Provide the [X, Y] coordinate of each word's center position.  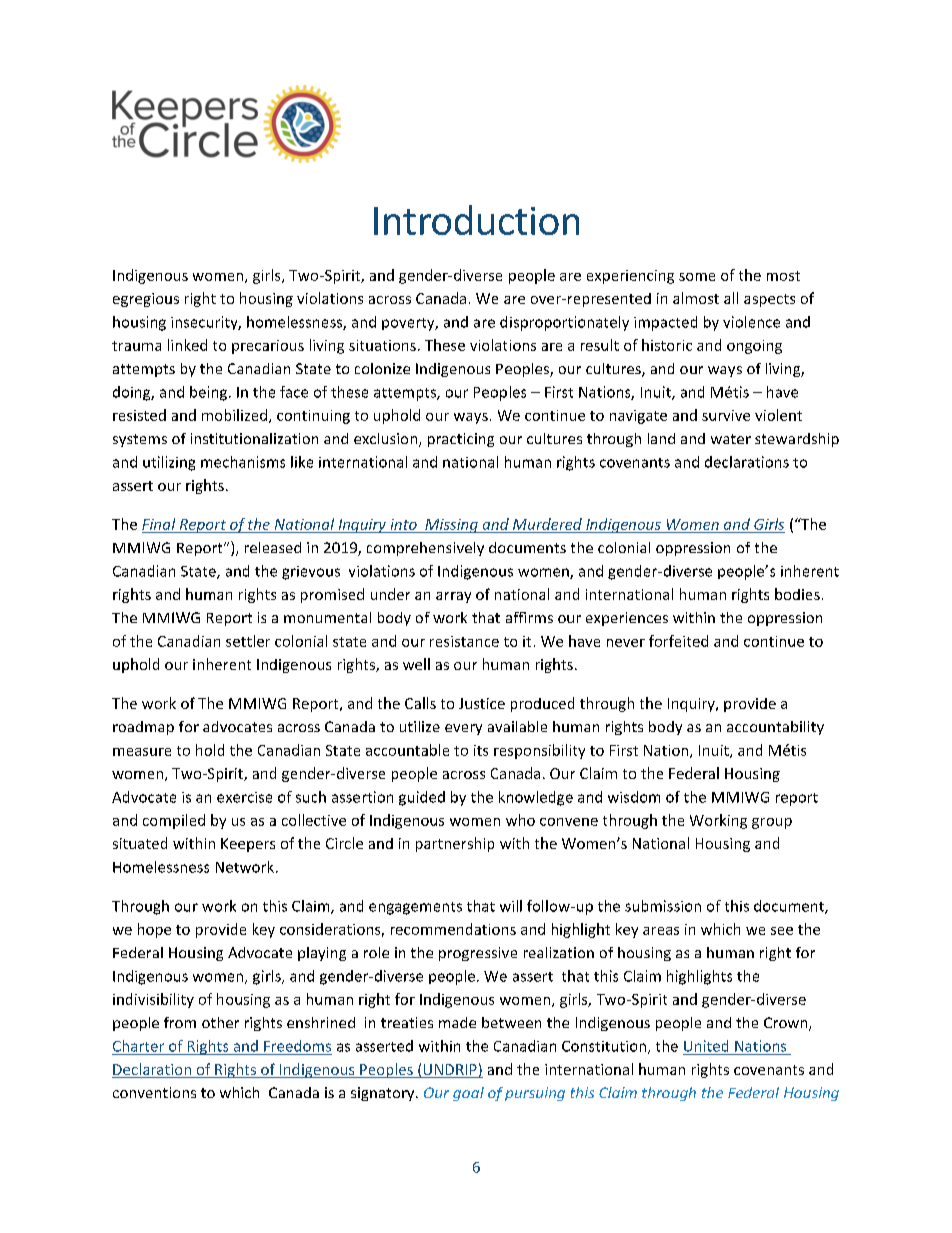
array [453, 597]
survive [726, 415]
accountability [775, 728]
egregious [146, 300]
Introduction [476, 220]
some [697, 277]
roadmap [143, 728]
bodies [797, 594]
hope [154, 930]
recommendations [453, 929]
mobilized [236, 416]
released [273, 547]
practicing [461, 440]
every [463, 729]
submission [663, 906]
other [220, 1022]
